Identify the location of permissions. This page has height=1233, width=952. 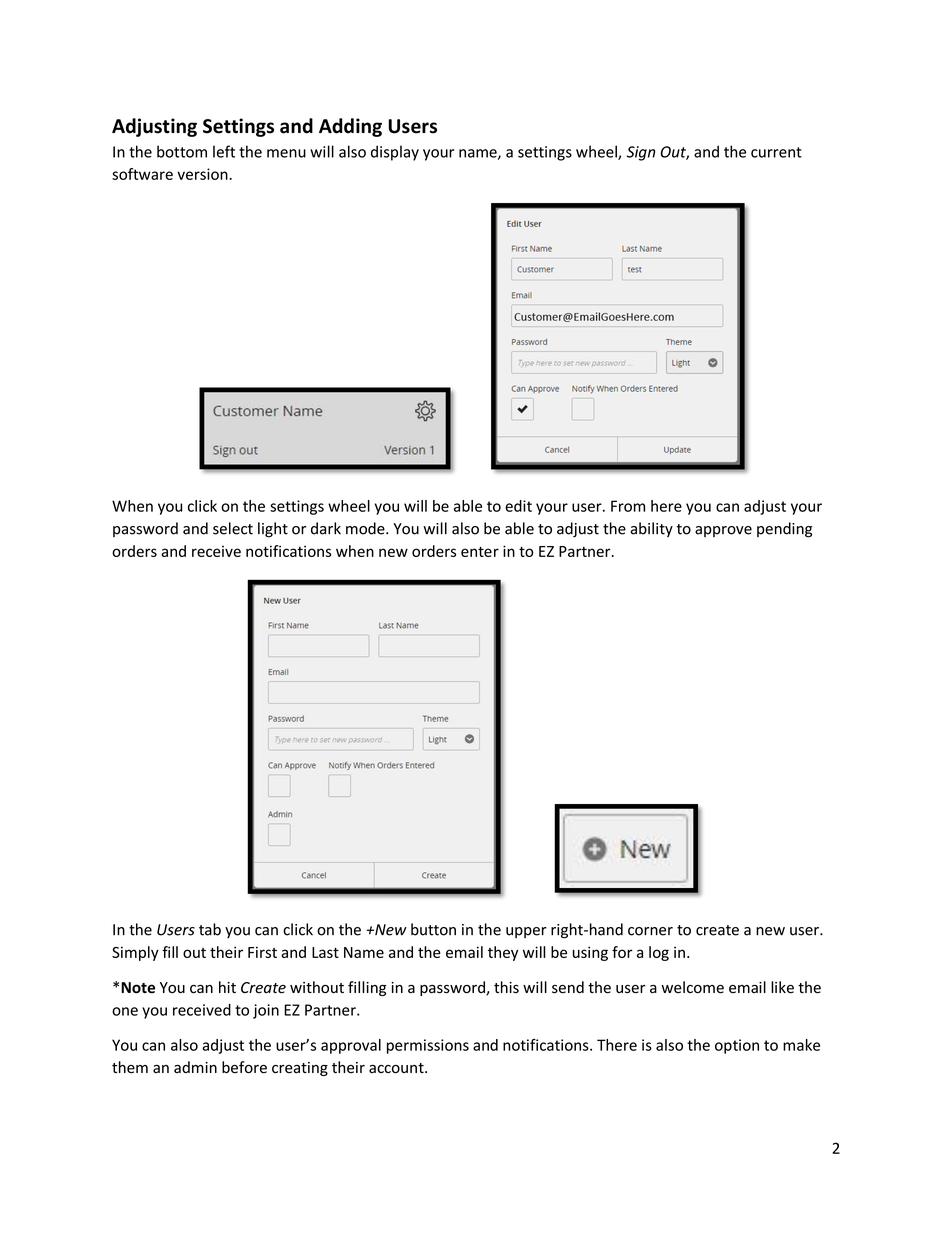
(428, 1046).
